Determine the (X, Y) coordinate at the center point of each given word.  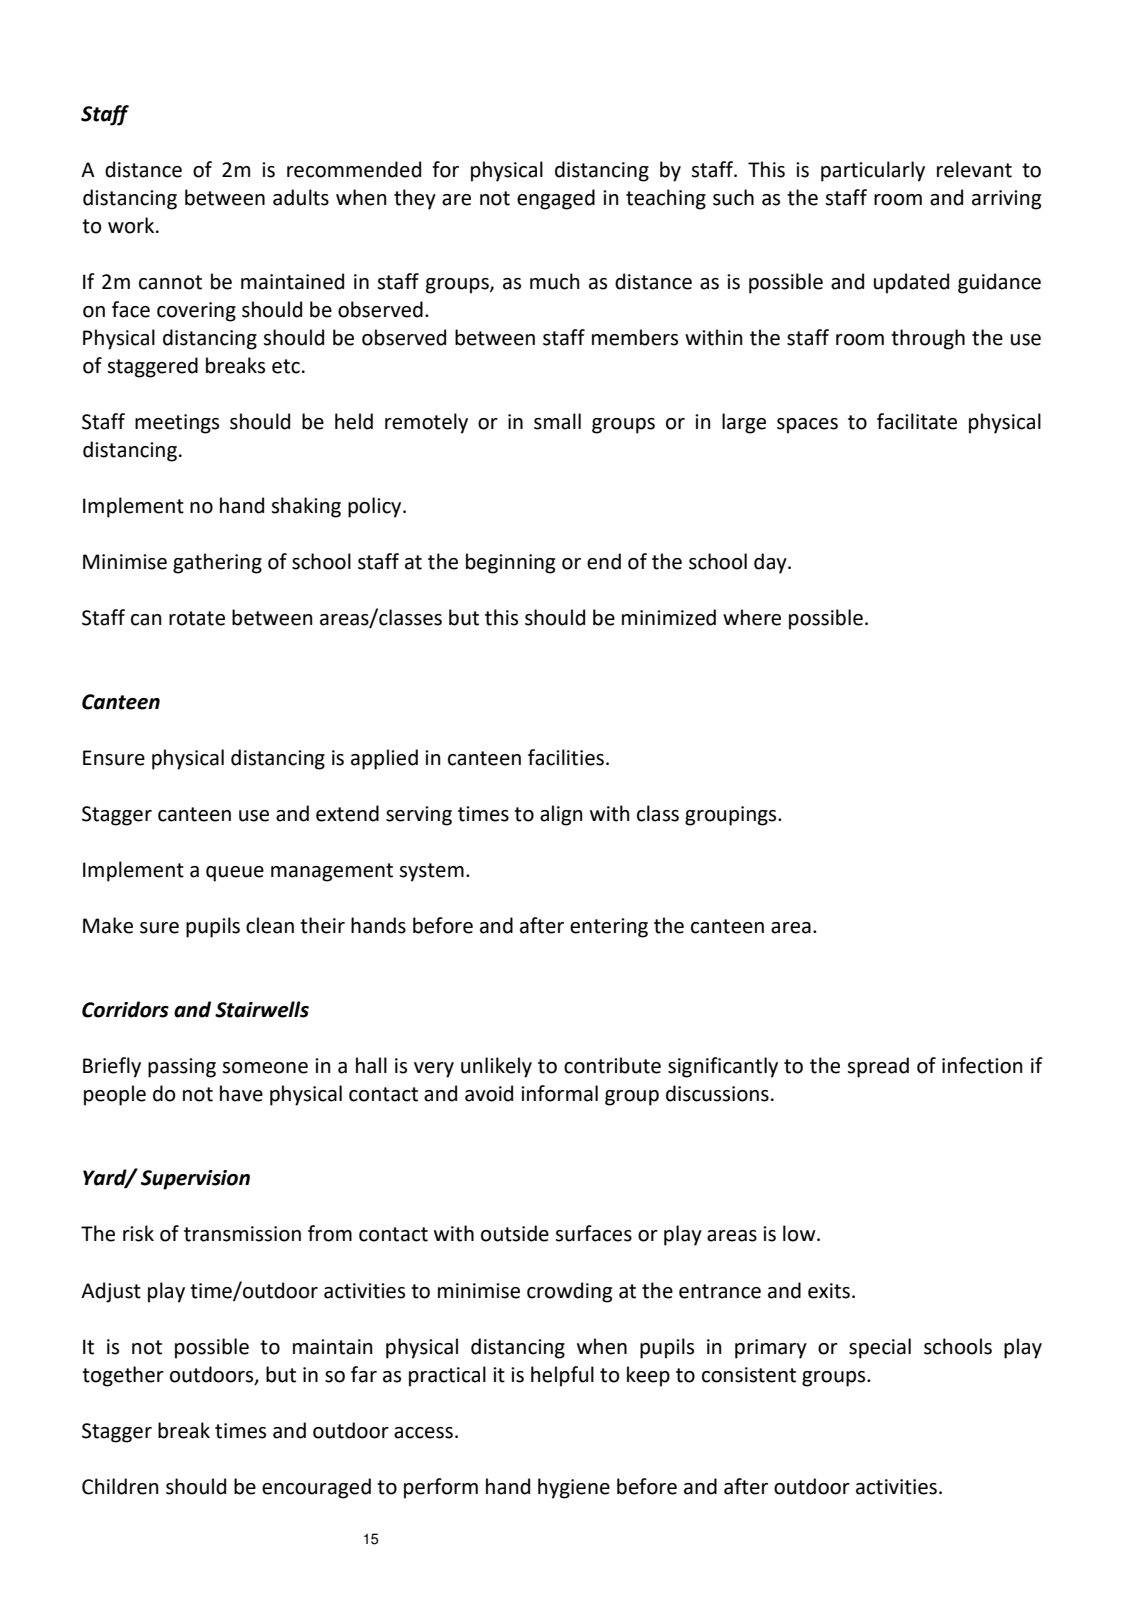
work (132, 225)
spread (878, 1067)
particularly (873, 171)
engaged (556, 199)
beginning (510, 563)
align (561, 815)
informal (559, 1093)
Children (120, 1486)
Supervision (195, 1180)
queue (235, 874)
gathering (217, 563)
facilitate (917, 421)
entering (609, 928)
